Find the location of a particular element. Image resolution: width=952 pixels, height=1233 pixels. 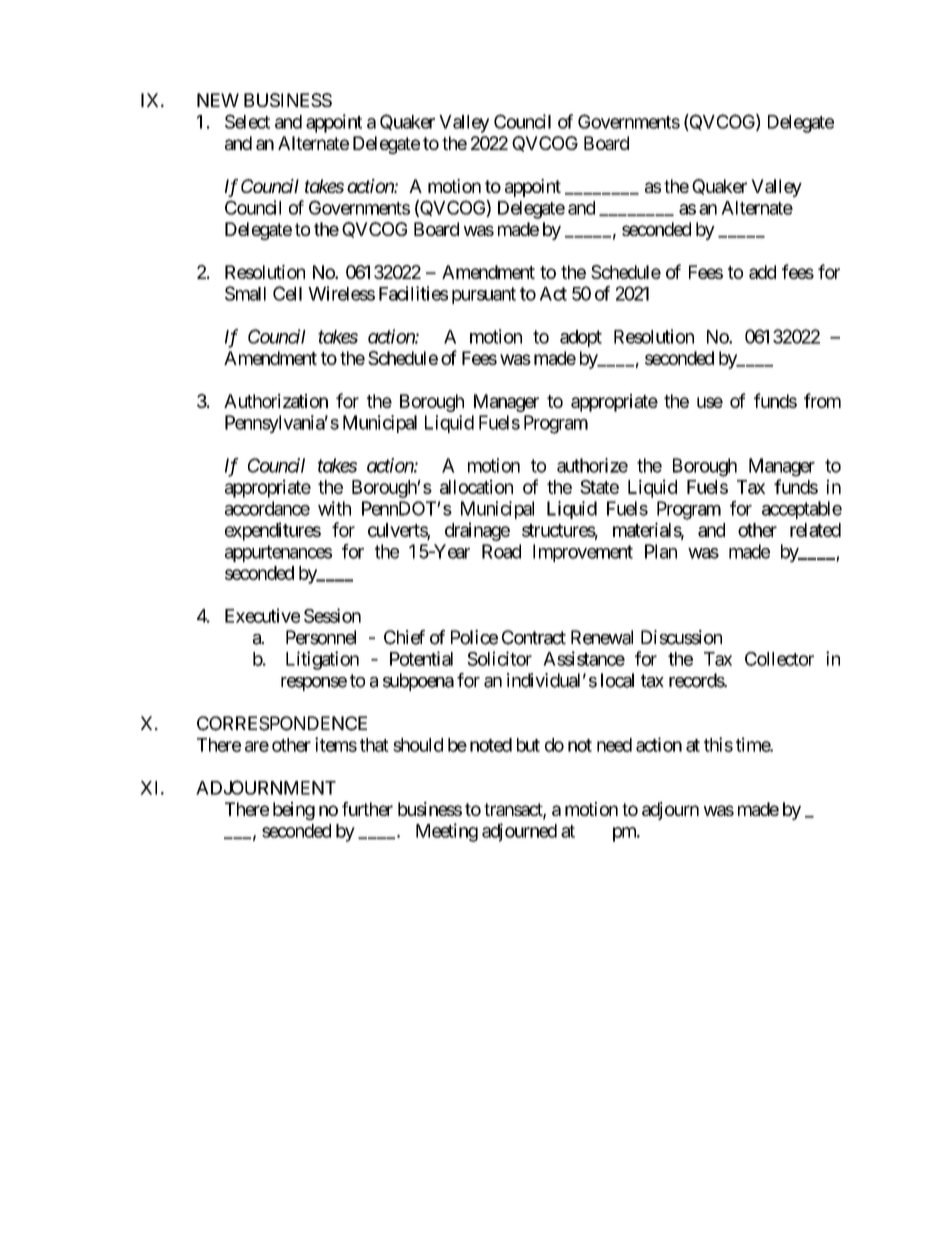

Contract is located at coordinates (534, 637).
